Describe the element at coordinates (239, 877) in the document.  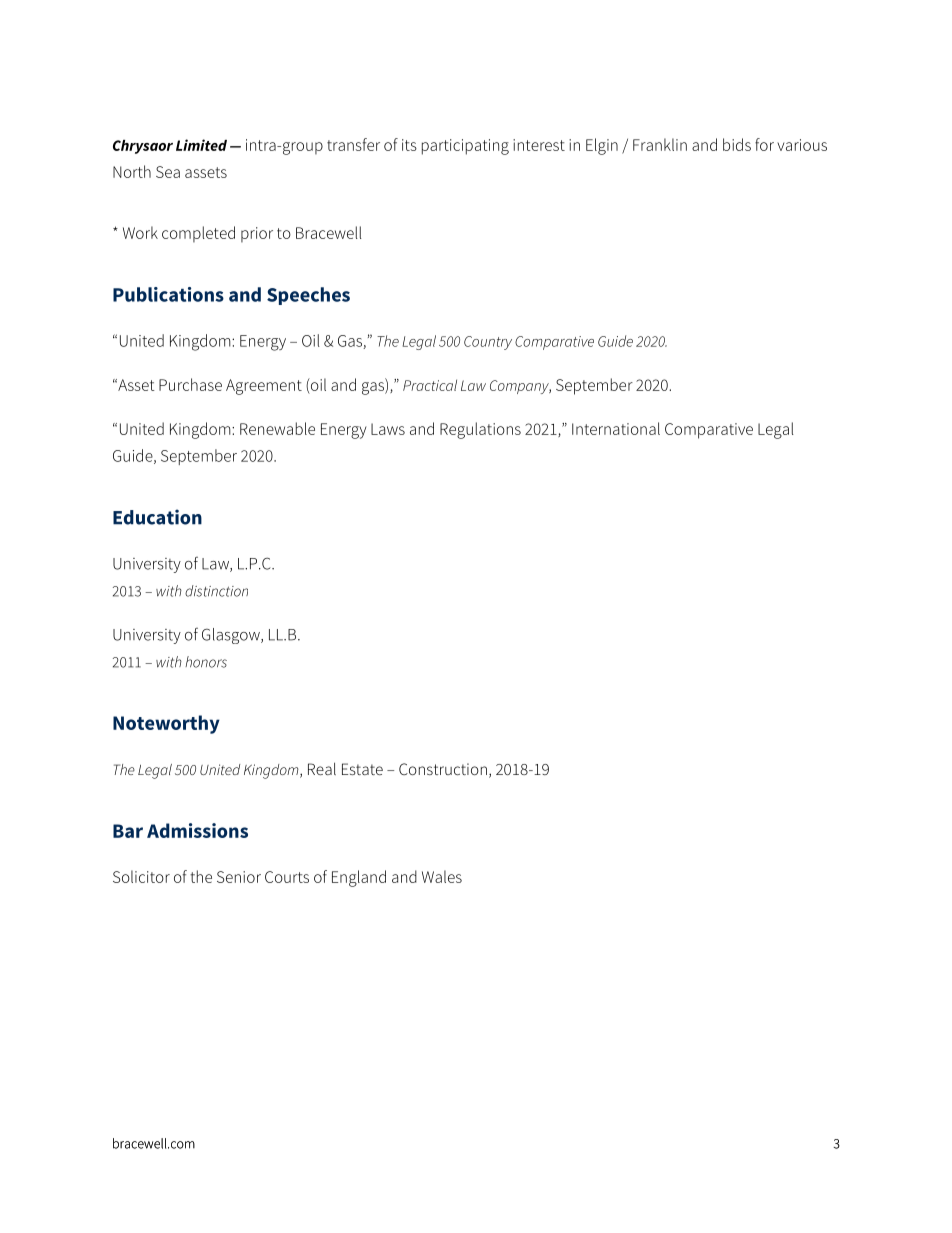
I see `Senior` at that location.
